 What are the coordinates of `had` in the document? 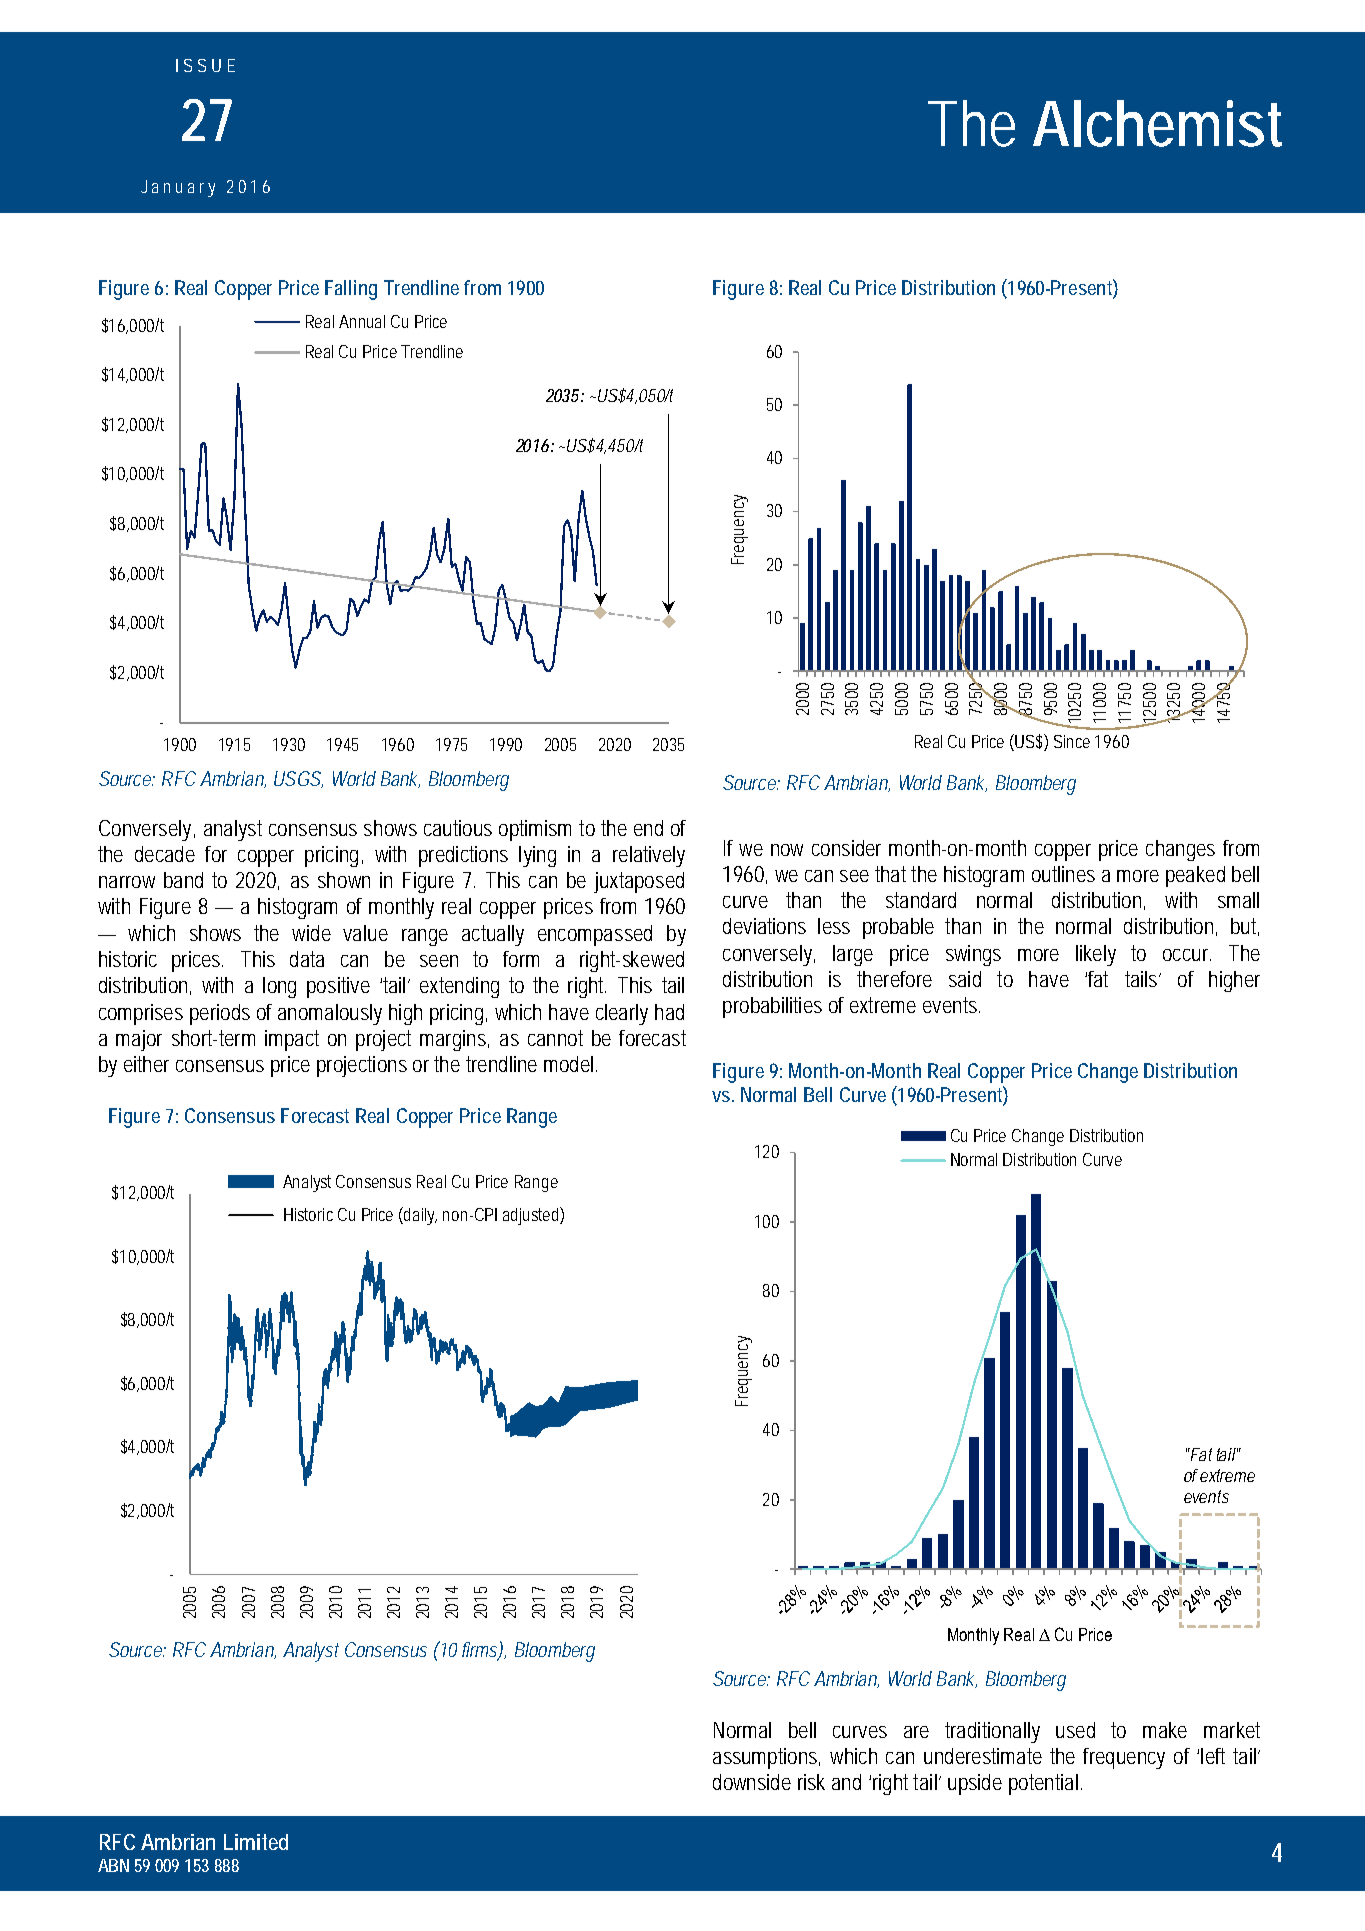 It's located at (669, 1012).
